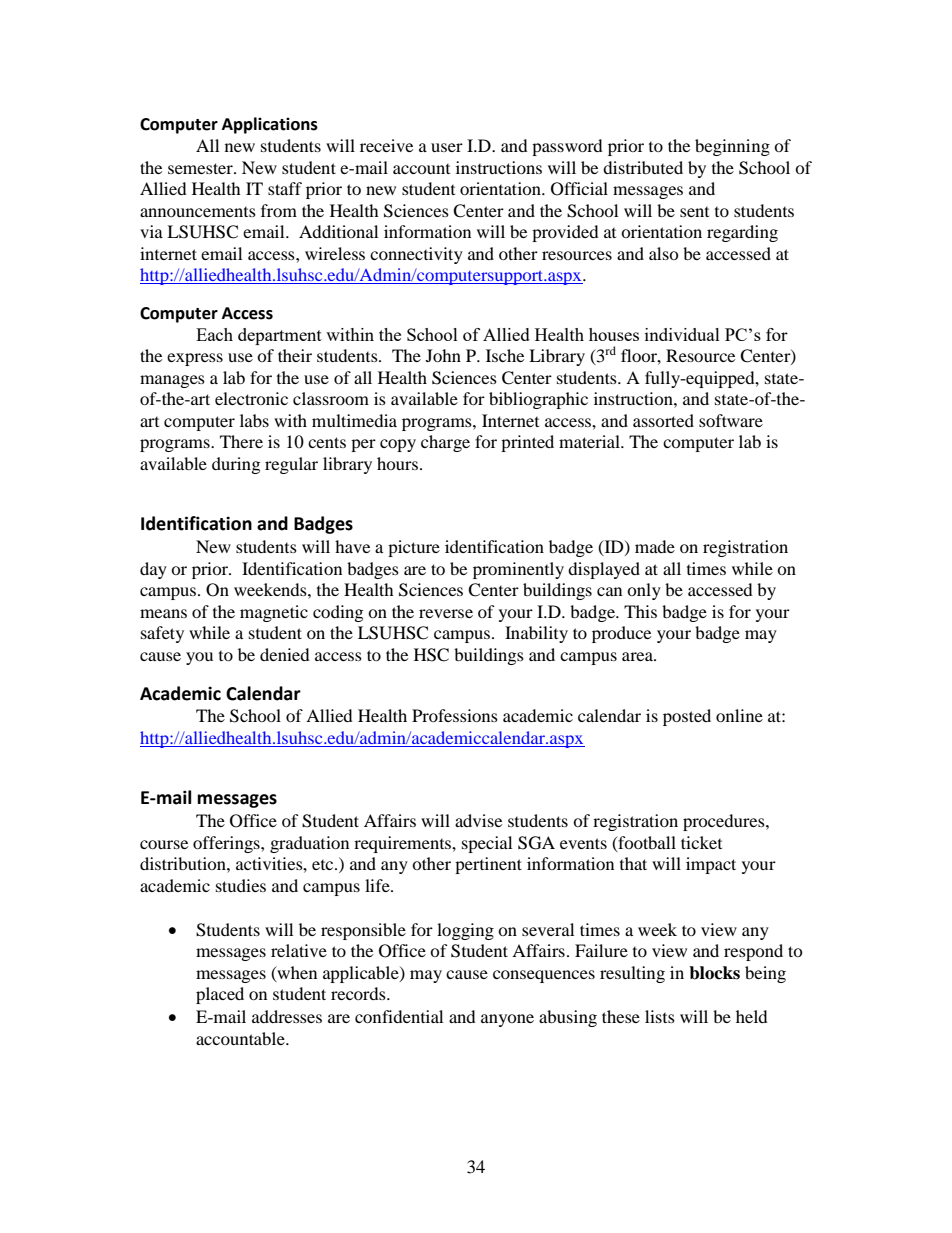 This page has width=952, height=1233. Describe the element at coordinates (414, 548) in the page. I see `picture` at that location.
